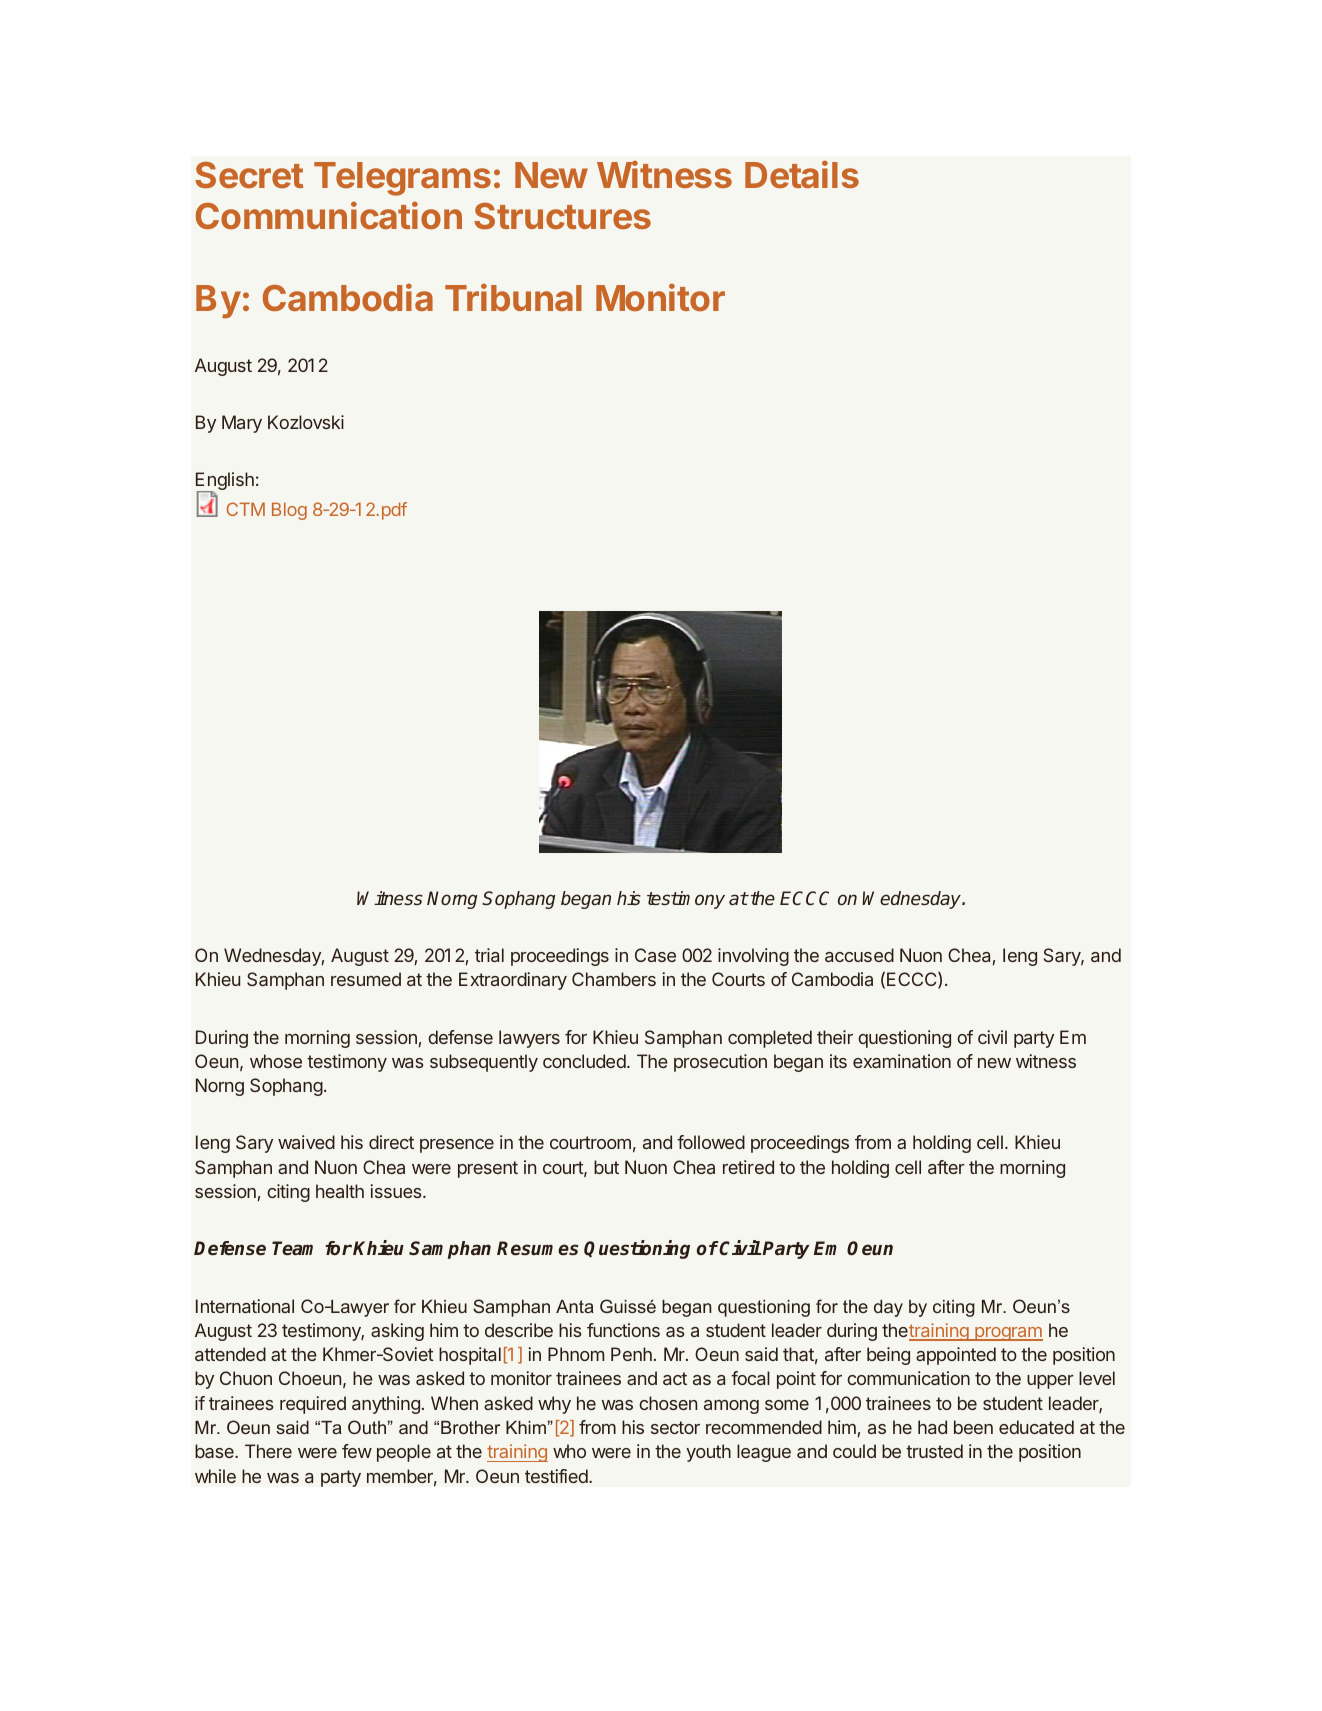  I want to click on Details, so click(802, 174).
